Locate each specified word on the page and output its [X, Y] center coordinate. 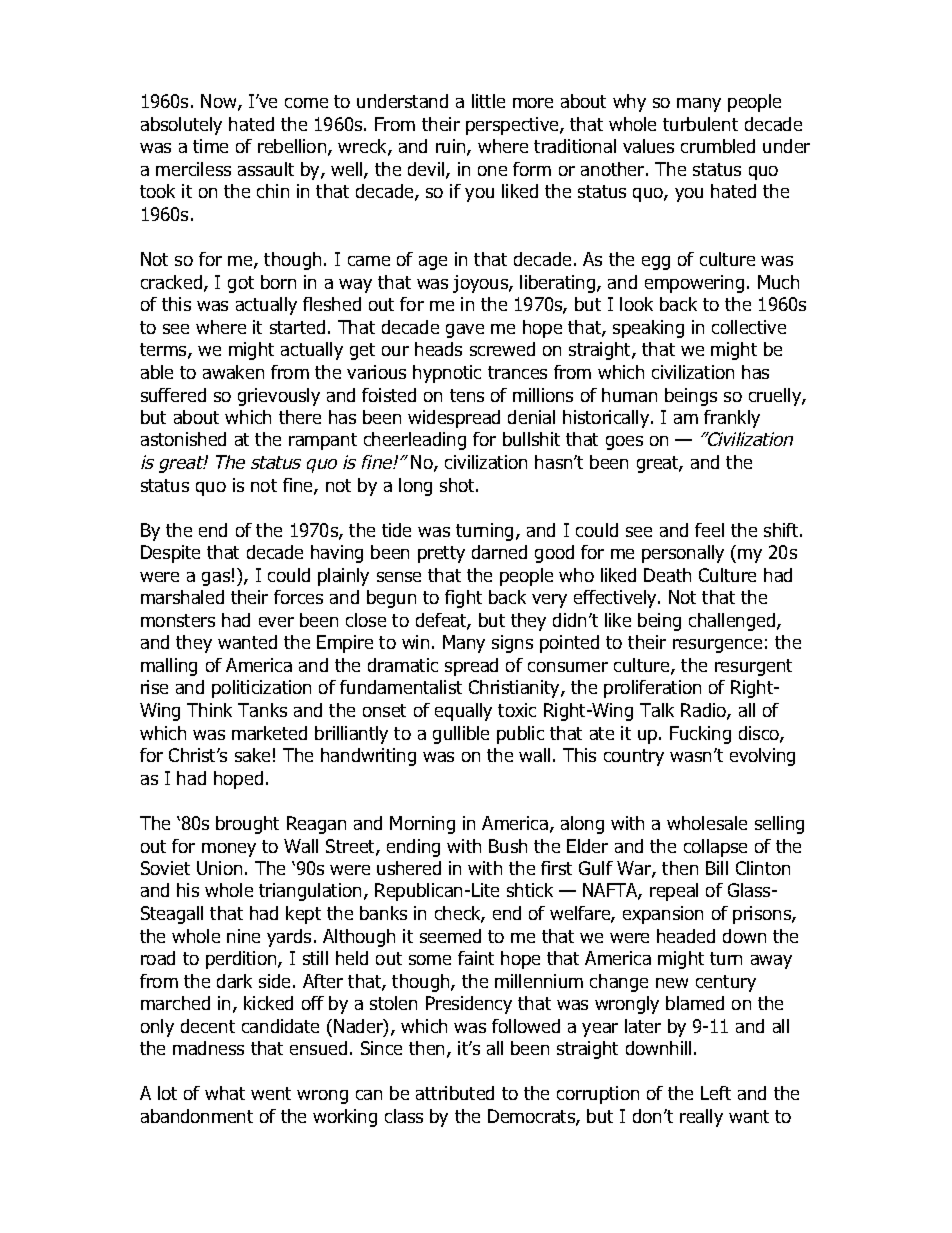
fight [463, 599]
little [488, 101]
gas [216, 579]
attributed [455, 1093]
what [225, 1093]
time [210, 146]
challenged [733, 622]
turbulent [700, 124]
